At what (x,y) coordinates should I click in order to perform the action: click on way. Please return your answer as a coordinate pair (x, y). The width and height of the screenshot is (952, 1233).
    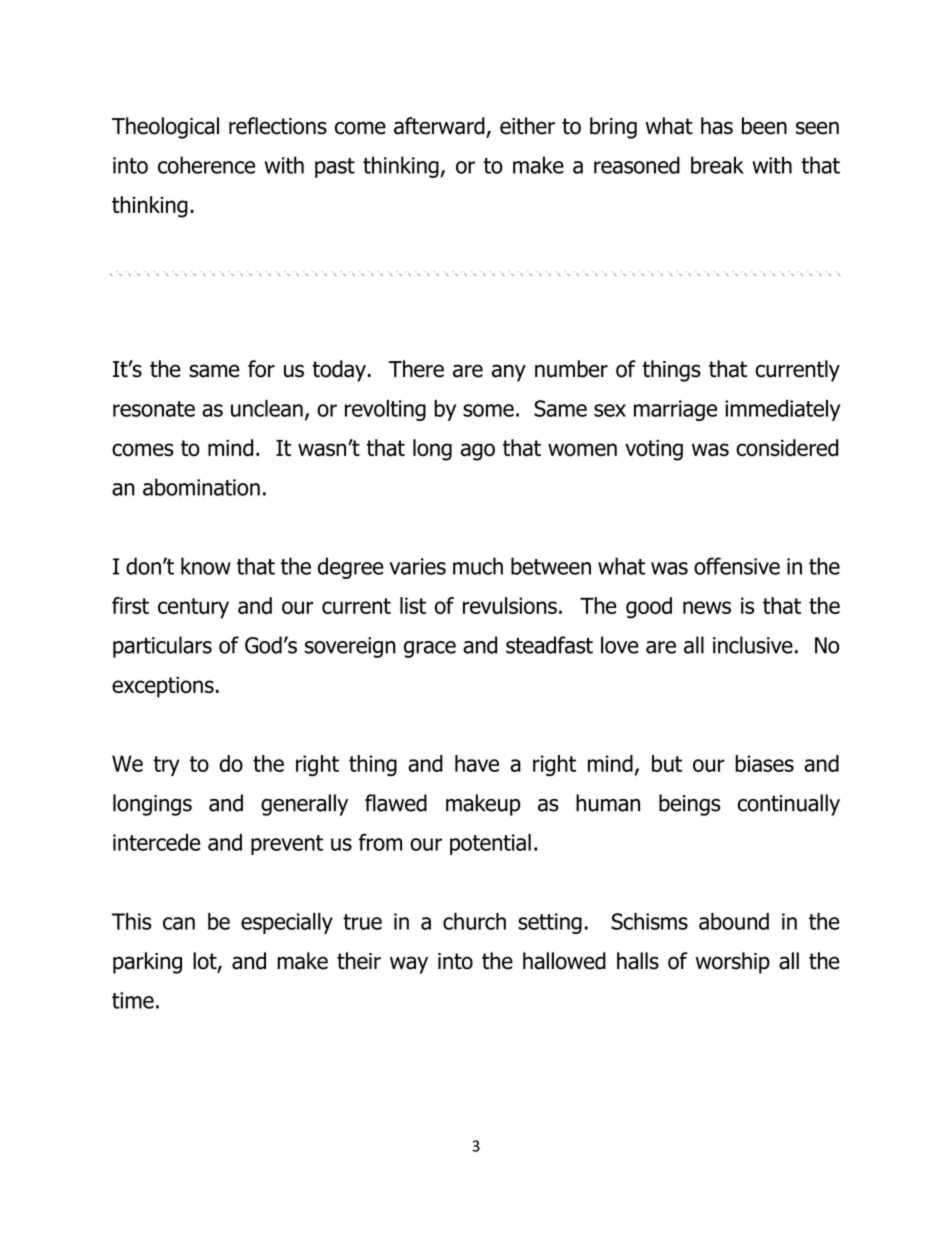
    Looking at the image, I should click on (409, 965).
